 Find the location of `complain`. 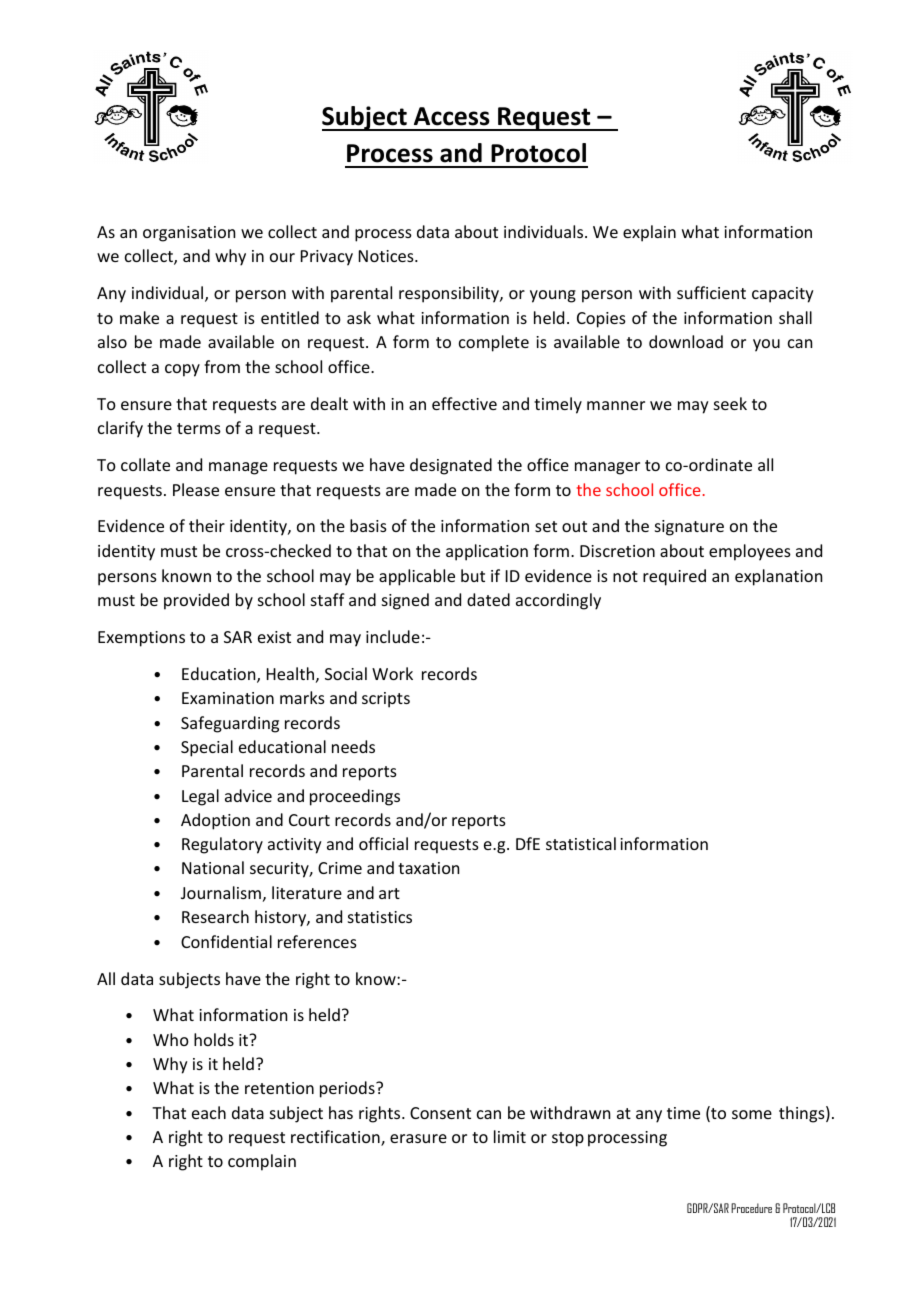

complain is located at coordinates (262, 1162).
